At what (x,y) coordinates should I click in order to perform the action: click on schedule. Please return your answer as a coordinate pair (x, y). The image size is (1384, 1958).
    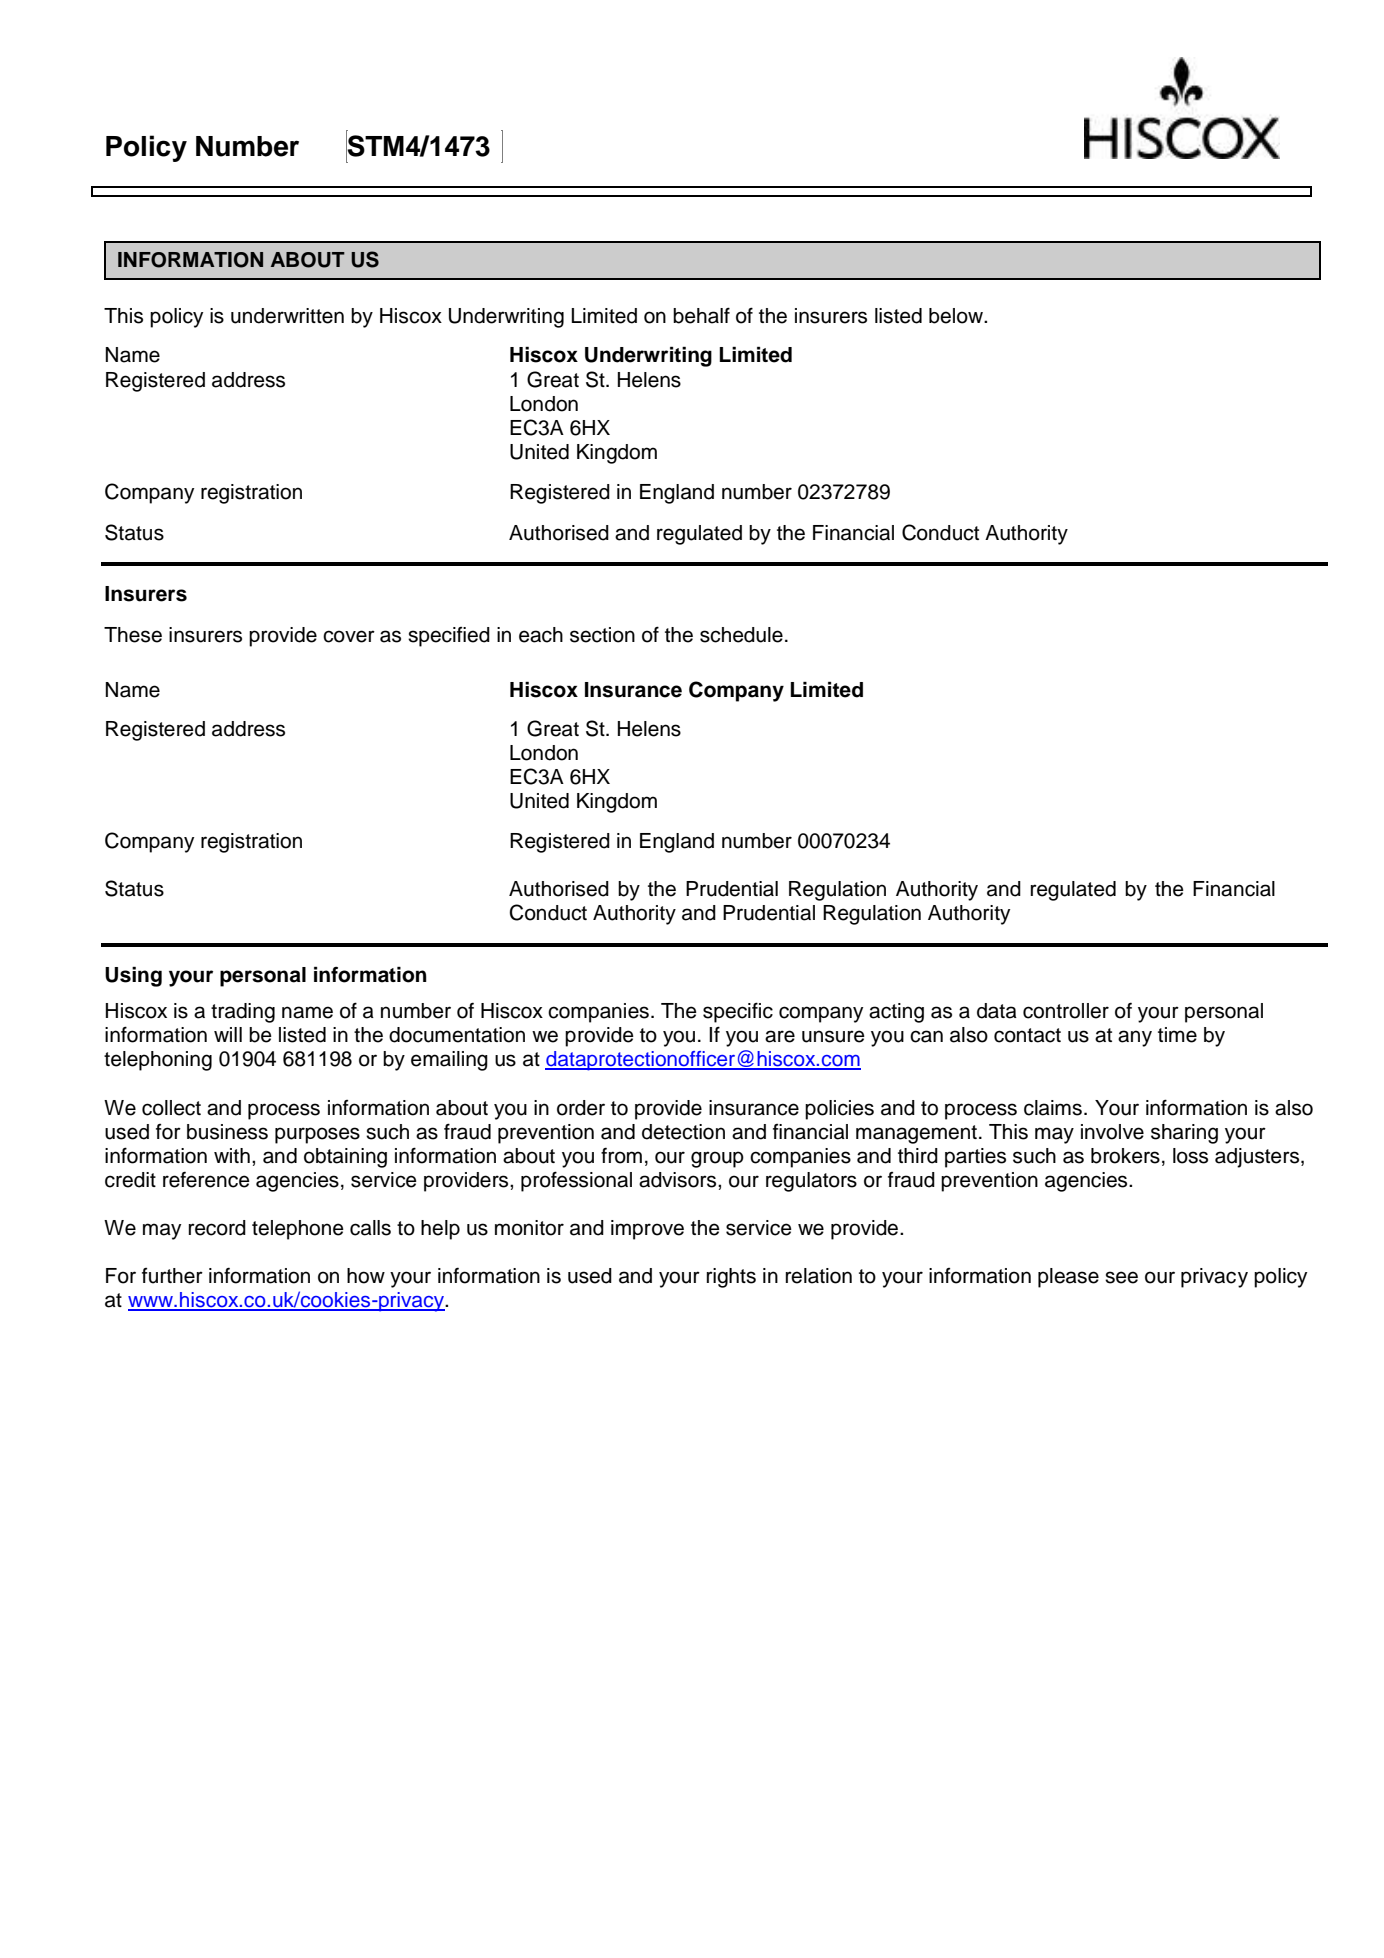
    Looking at the image, I should click on (741, 635).
